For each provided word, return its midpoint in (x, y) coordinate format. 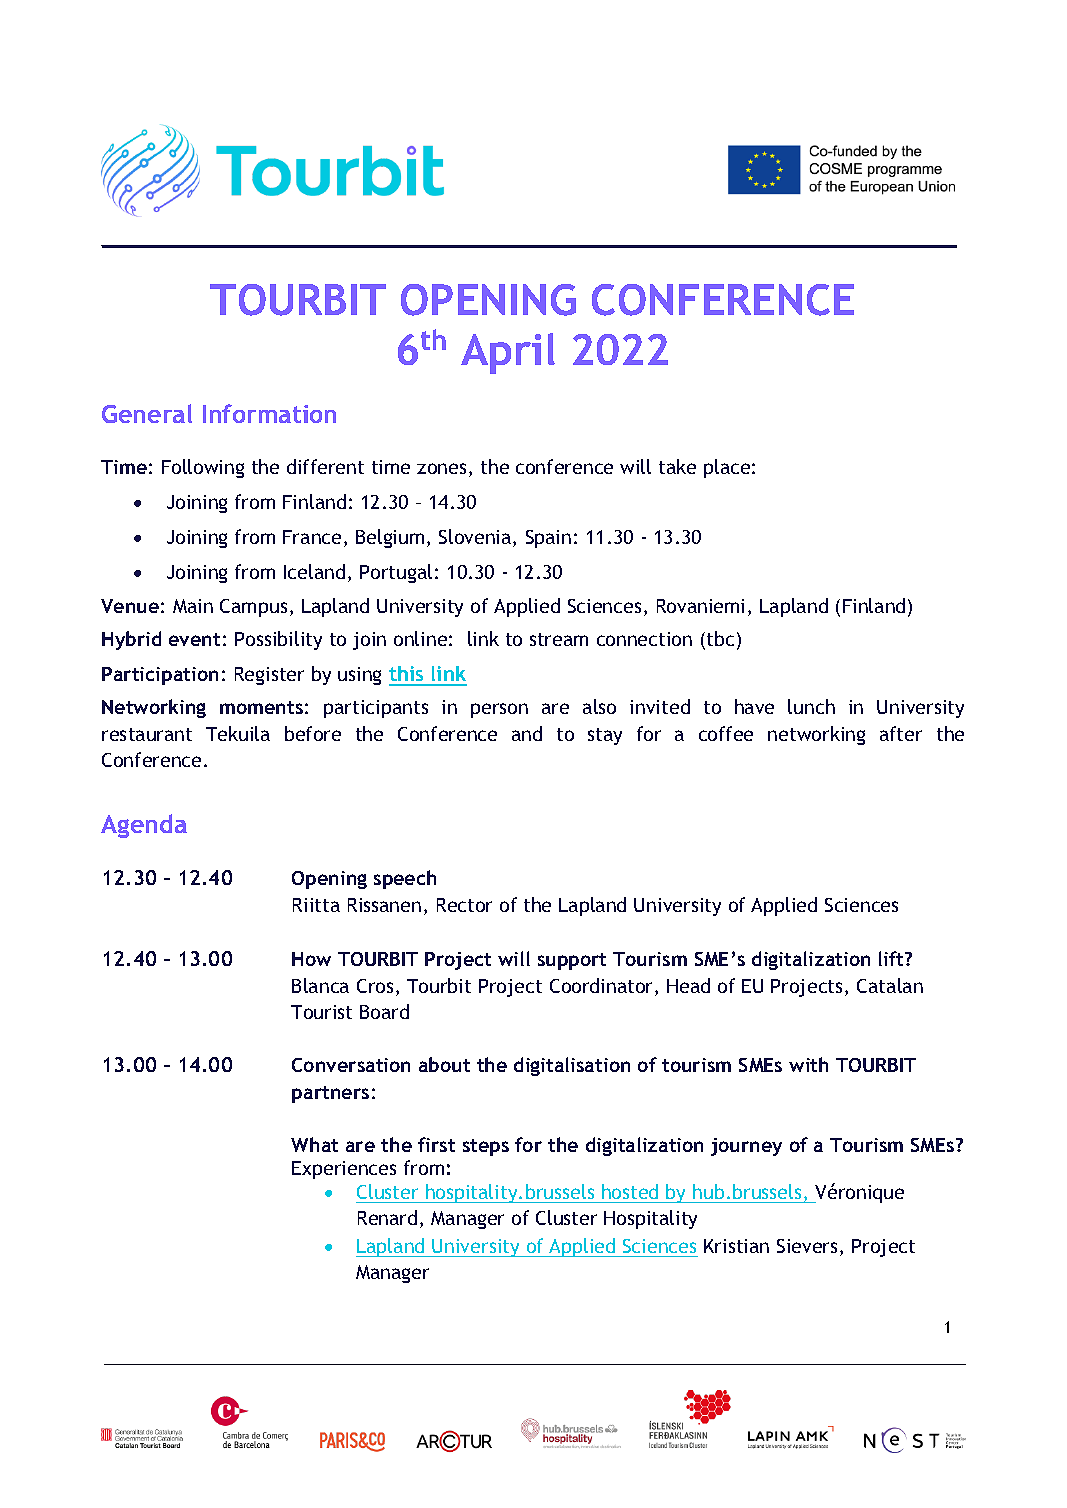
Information (269, 413)
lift (893, 958)
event (194, 639)
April (508, 353)
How (311, 959)
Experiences (344, 1170)
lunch (811, 706)
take (677, 466)
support (572, 961)
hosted (630, 1191)
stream (559, 639)
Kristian (736, 1246)
